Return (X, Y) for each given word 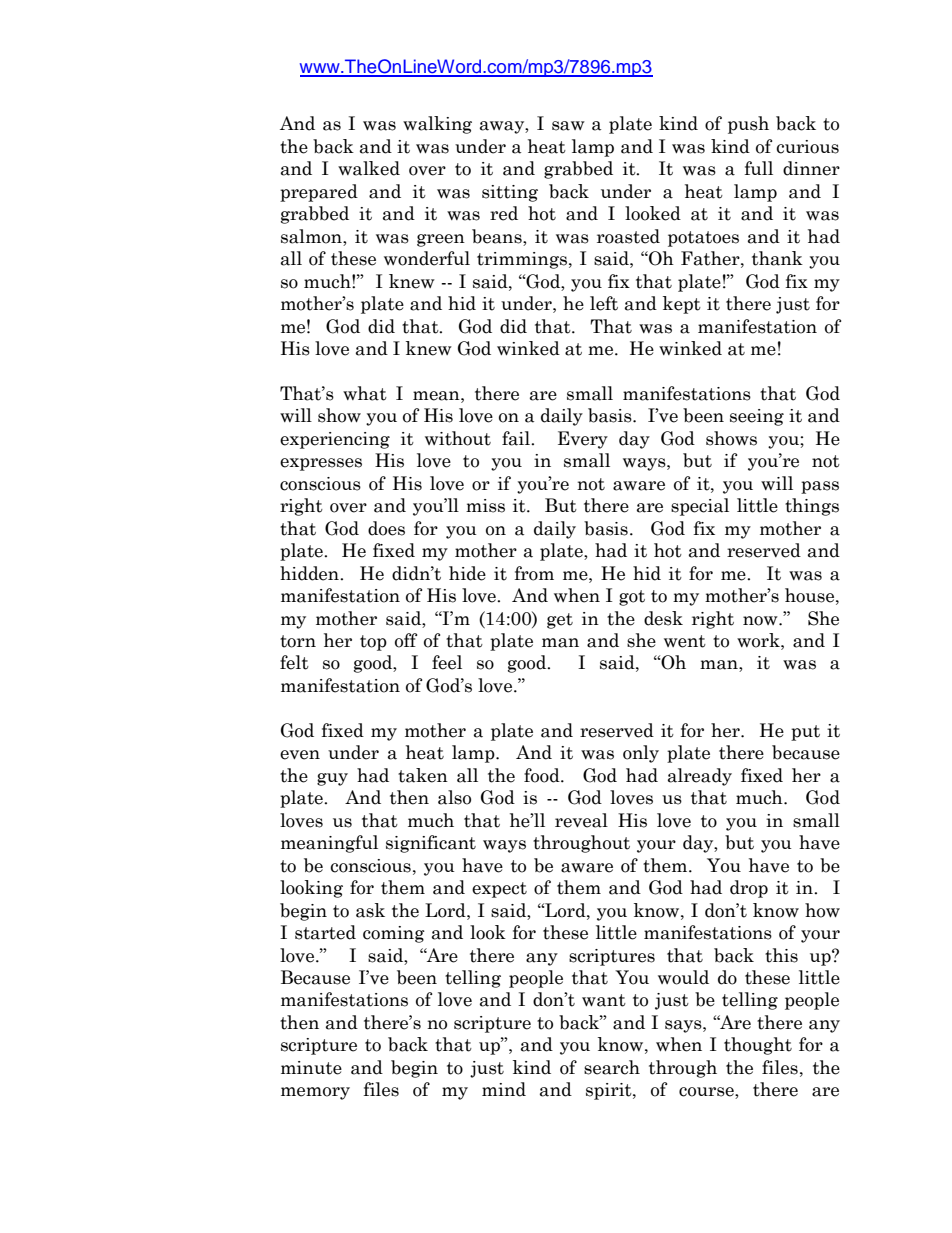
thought (758, 1046)
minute (311, 1068)
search (612, 1067)
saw (568, 126)
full (759, 168)
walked (369, 168)
